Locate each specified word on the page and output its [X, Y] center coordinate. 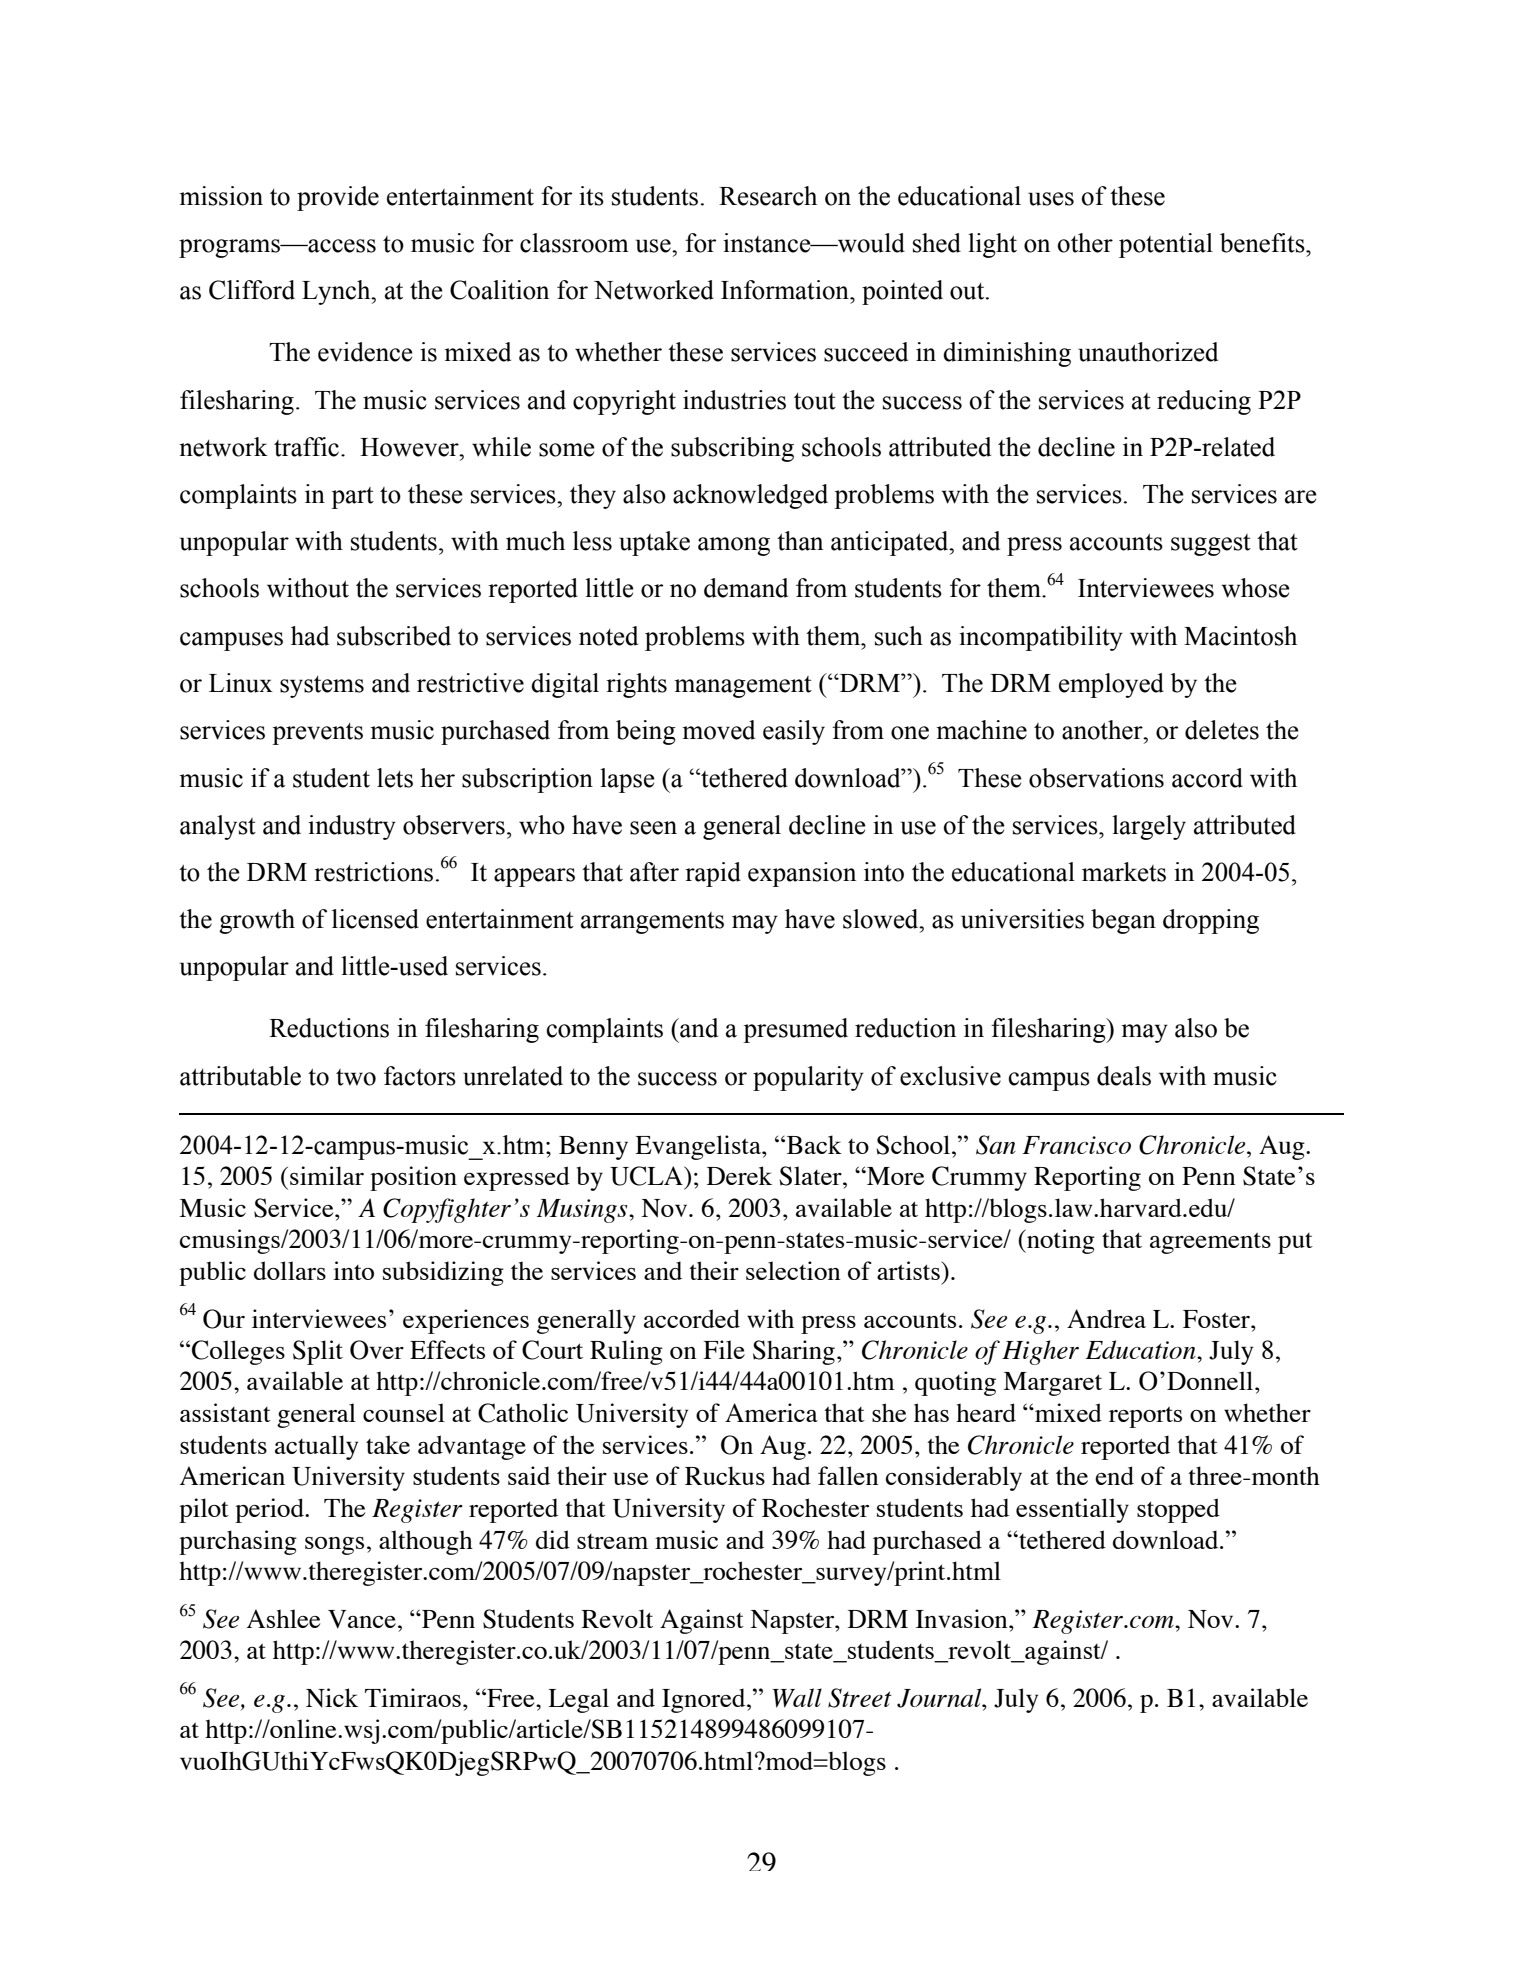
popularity [808, 1078]
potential [1166, 245]
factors [420, 1076]
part [352, 498]
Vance [362, 1619]
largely [1149, 827]
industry [352, 827]
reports [1145, 1417]
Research [768, 196]
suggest [1211, 545]
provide [338, 198]
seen [653, 828]
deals [1124, 1076]
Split [318, 1352]
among [734, 546]
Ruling [626, 1352]
